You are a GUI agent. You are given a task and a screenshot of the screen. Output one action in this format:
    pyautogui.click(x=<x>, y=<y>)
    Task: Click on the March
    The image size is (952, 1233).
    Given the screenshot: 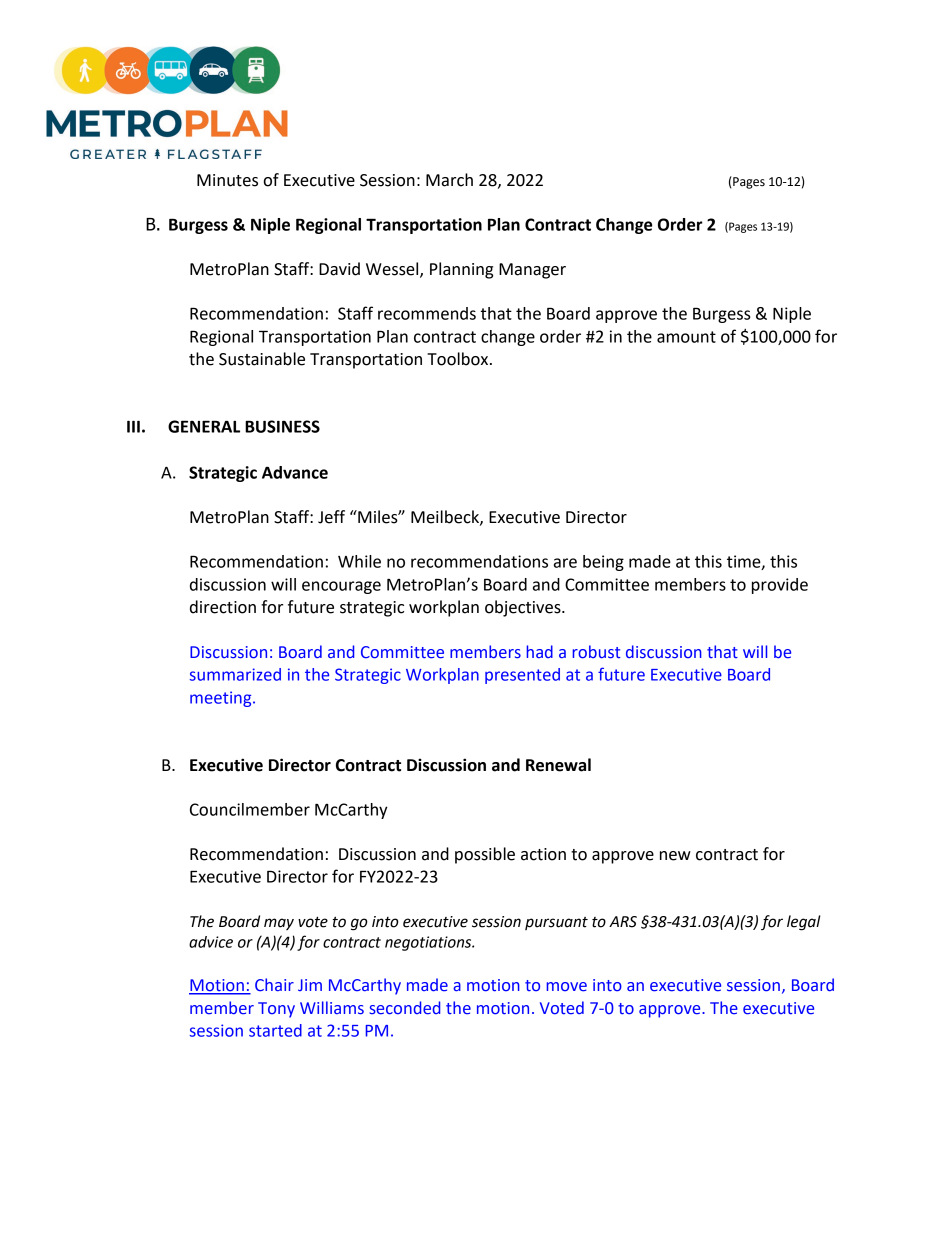 What is the action you would take?
    pyautogui.click(x=449, y=180)
